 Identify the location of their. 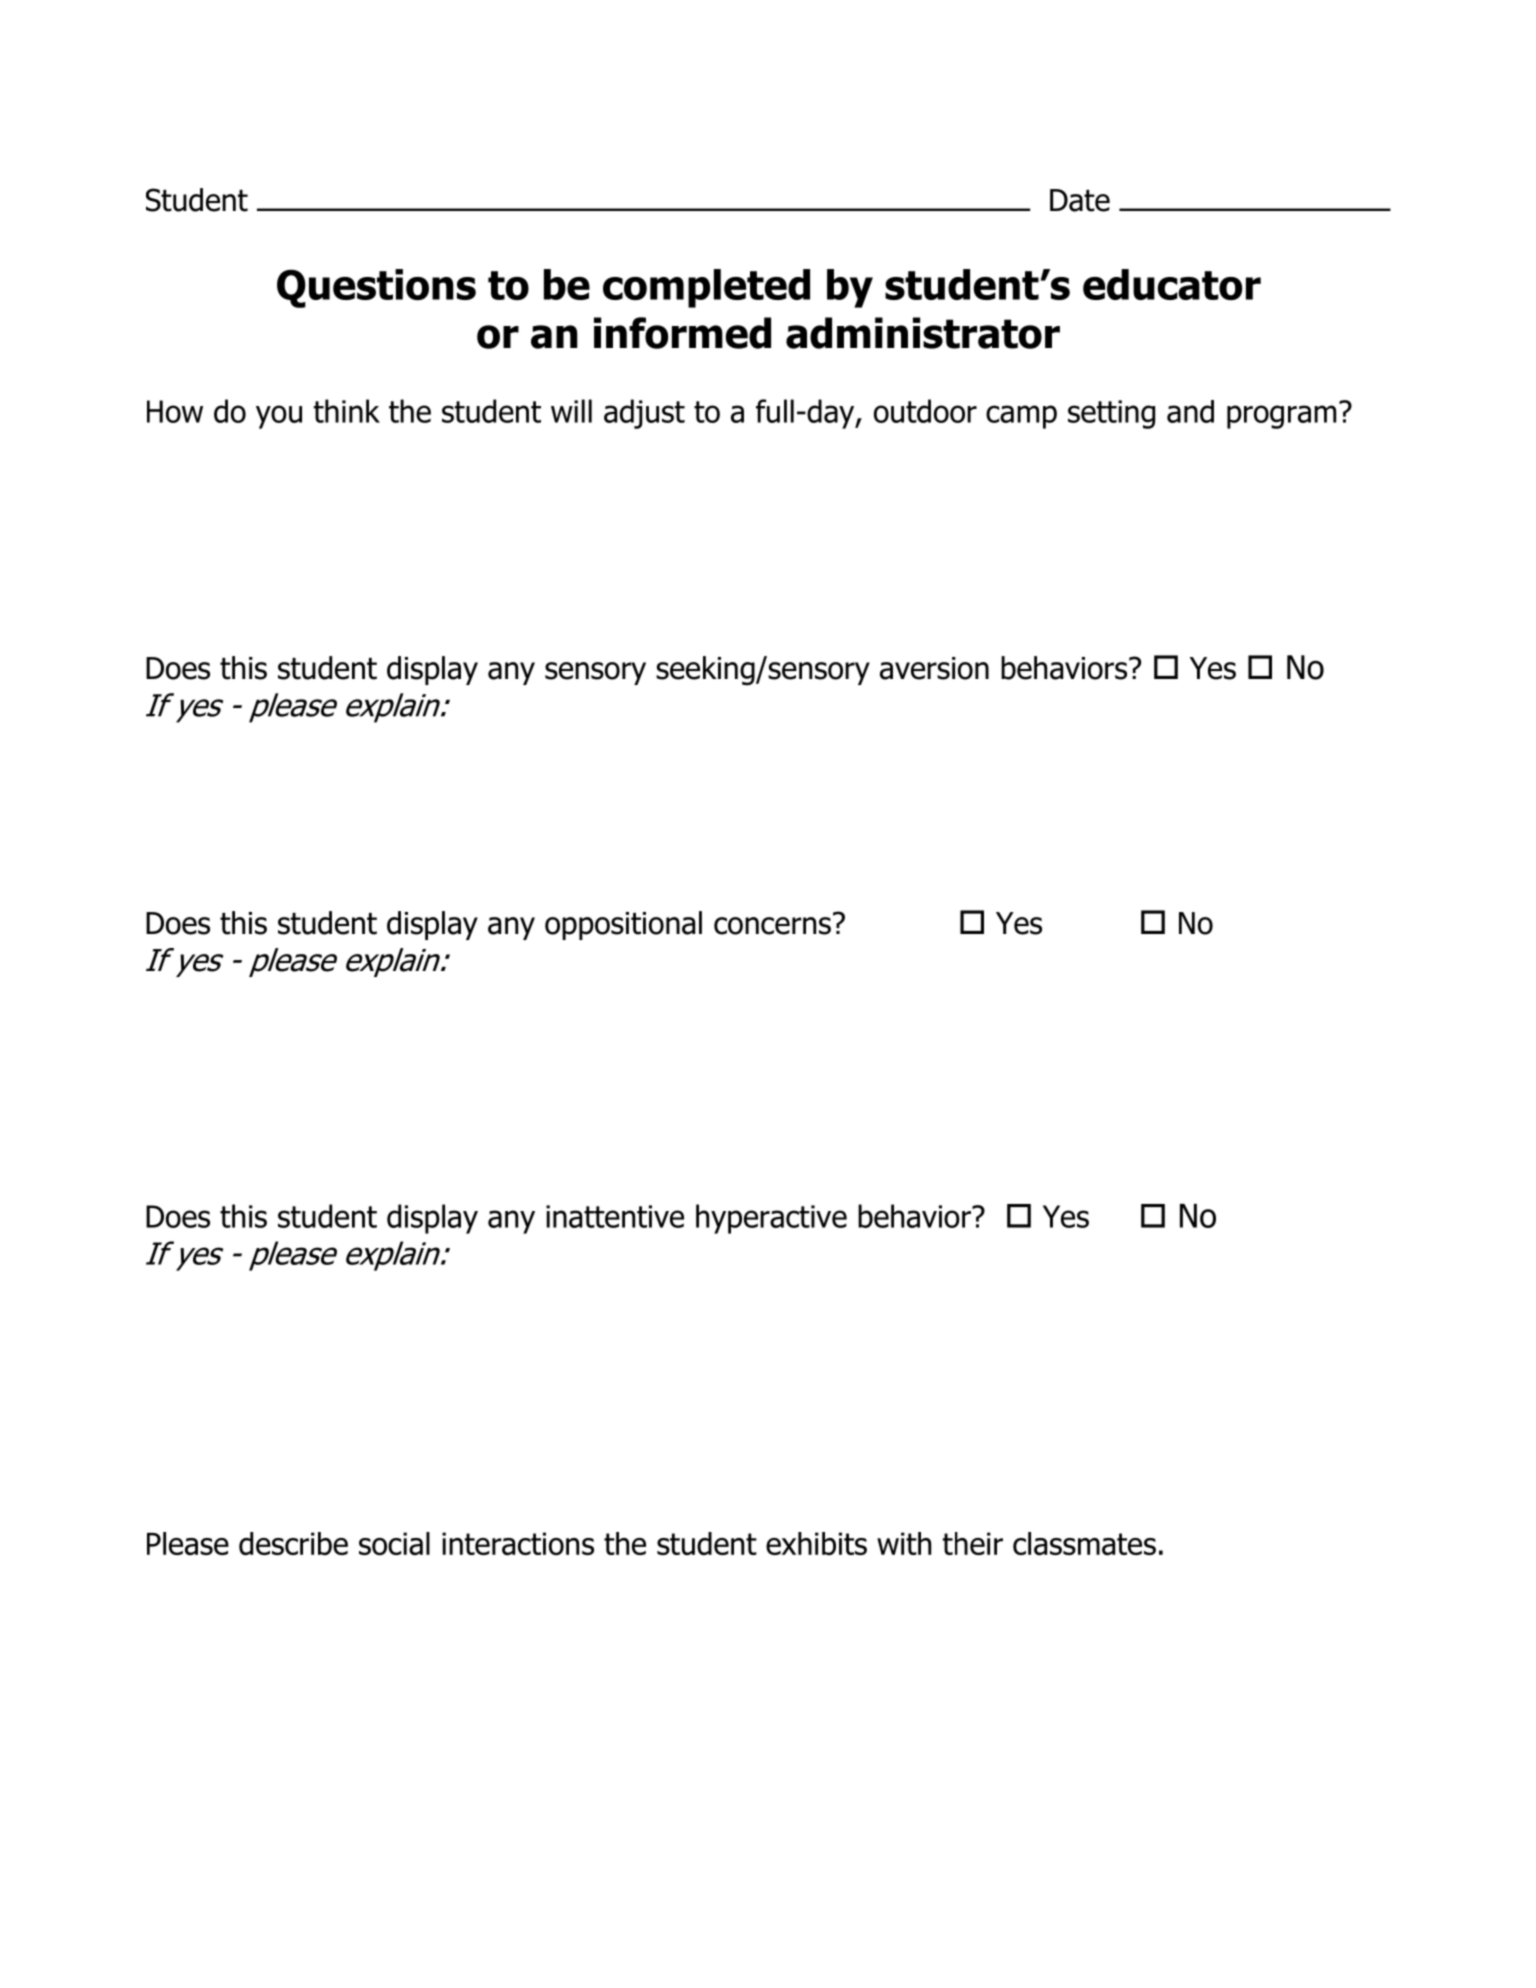
(973, 1543).
